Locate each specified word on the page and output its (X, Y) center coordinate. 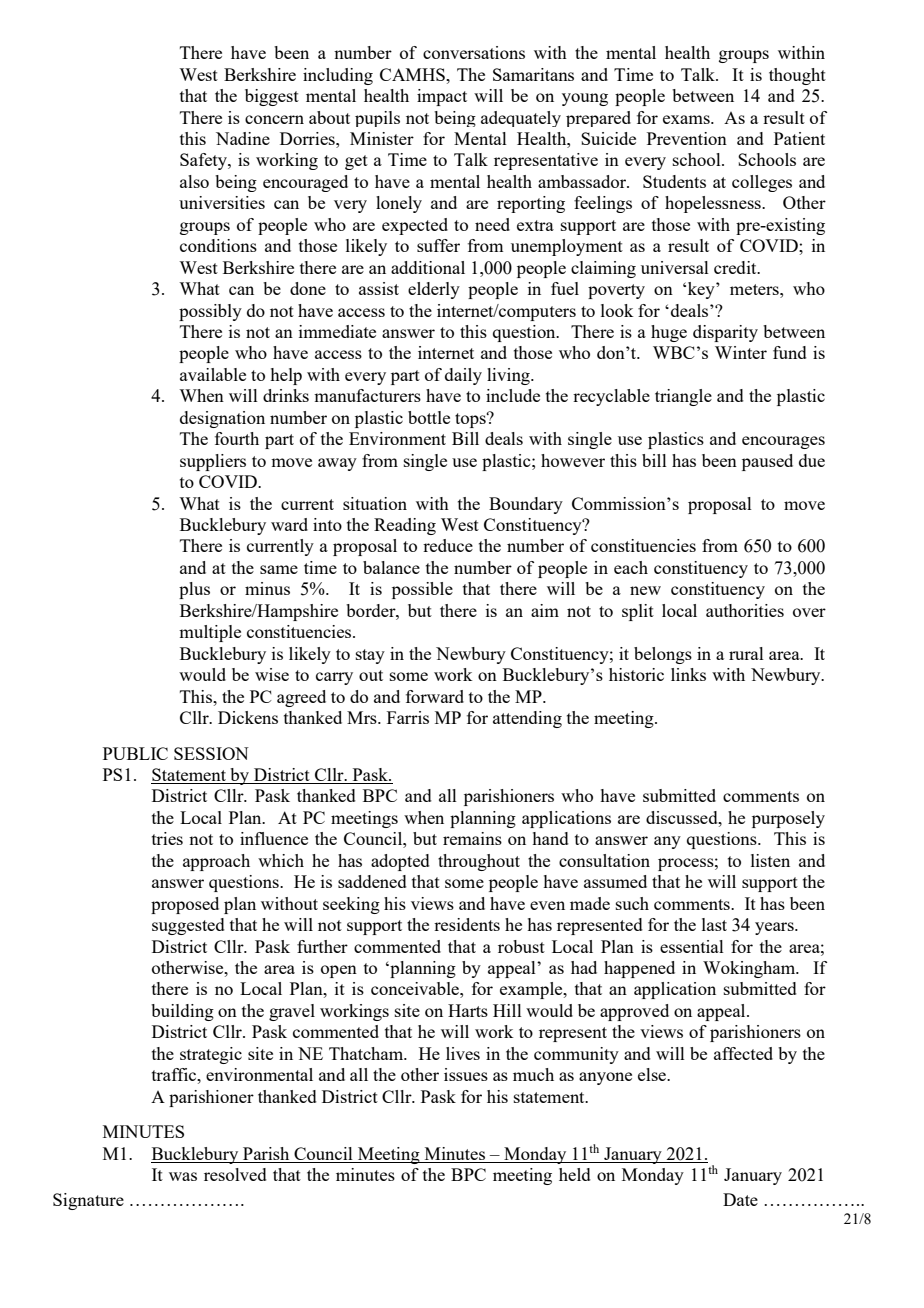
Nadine (243, 138)
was (183, 1176)
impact (442, 97)
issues (466, 1074)
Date (740, 1199)
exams (687, 119)
